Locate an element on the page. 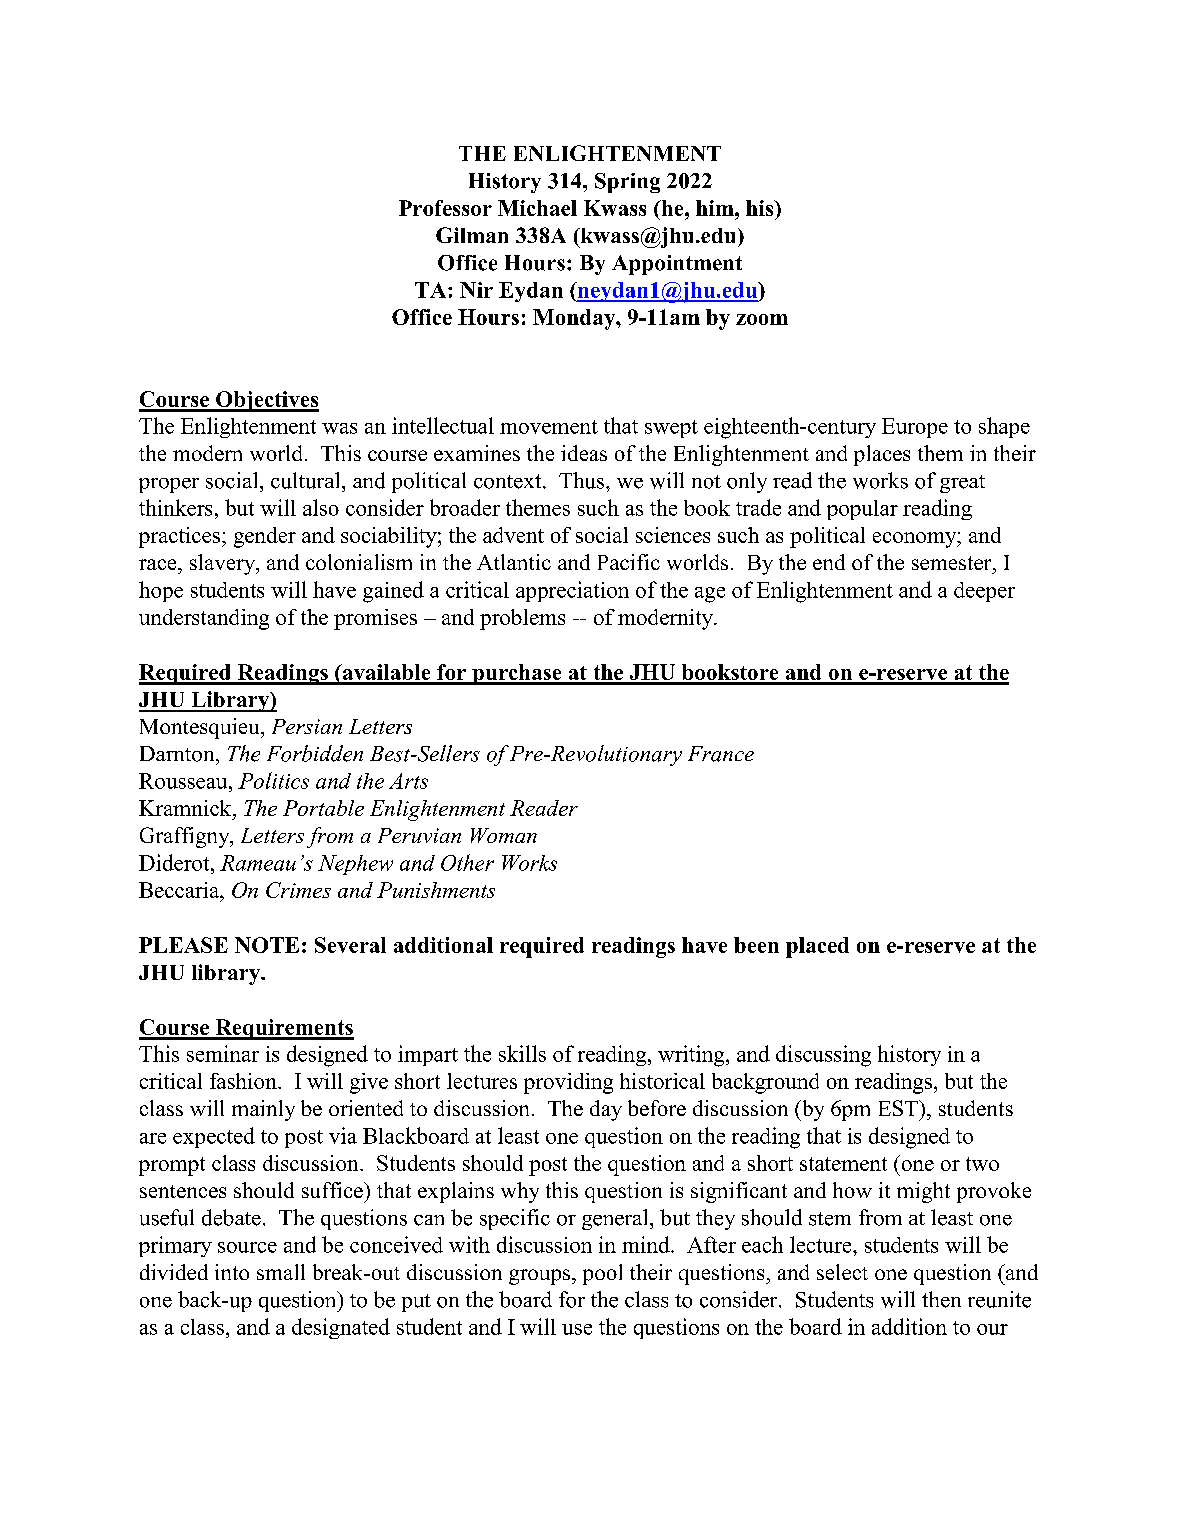 The image size is (1180, 1527). him is located at coordinates (716, 208).
